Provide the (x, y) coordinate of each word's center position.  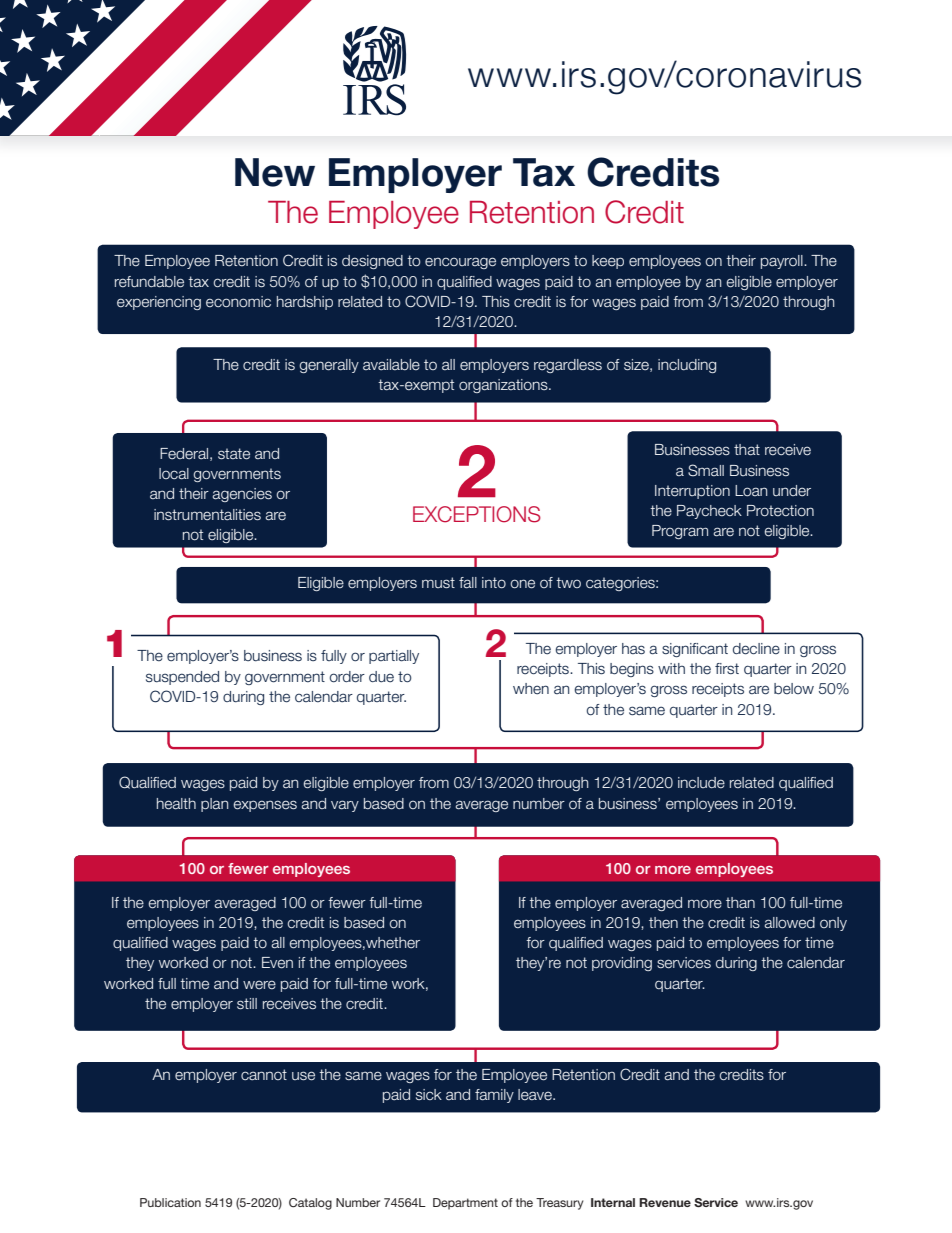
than (740, 902)
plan (214, 805)
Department (465, 1204)
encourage (460, 263)
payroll (783, 262)
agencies (242, 495)
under (792, 491)
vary (345, 806)
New (275, 172)
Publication (170, 1202)
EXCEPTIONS (477, 514)
